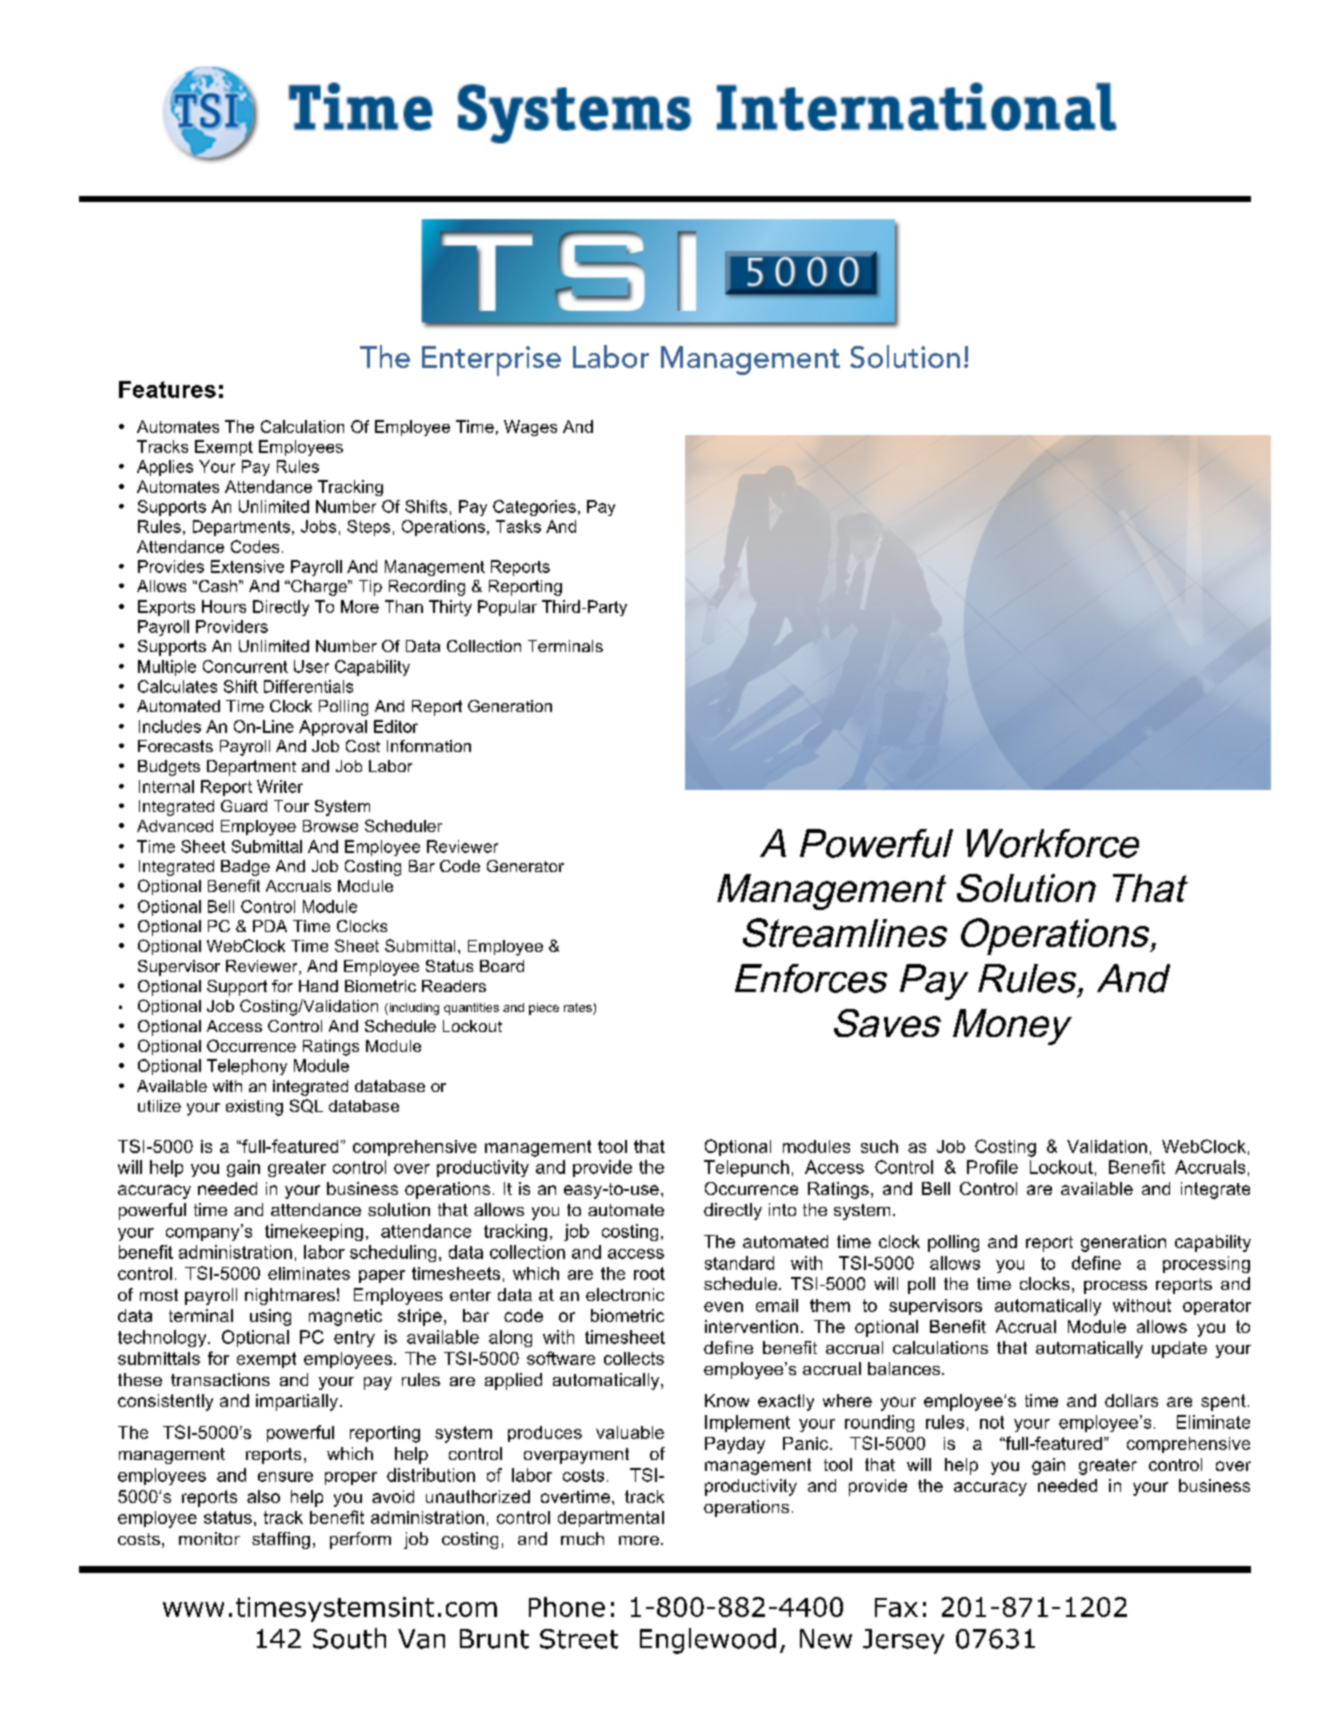 This image has width=1329, height=1720. I want to click on Profile, so click(992, 1167).
